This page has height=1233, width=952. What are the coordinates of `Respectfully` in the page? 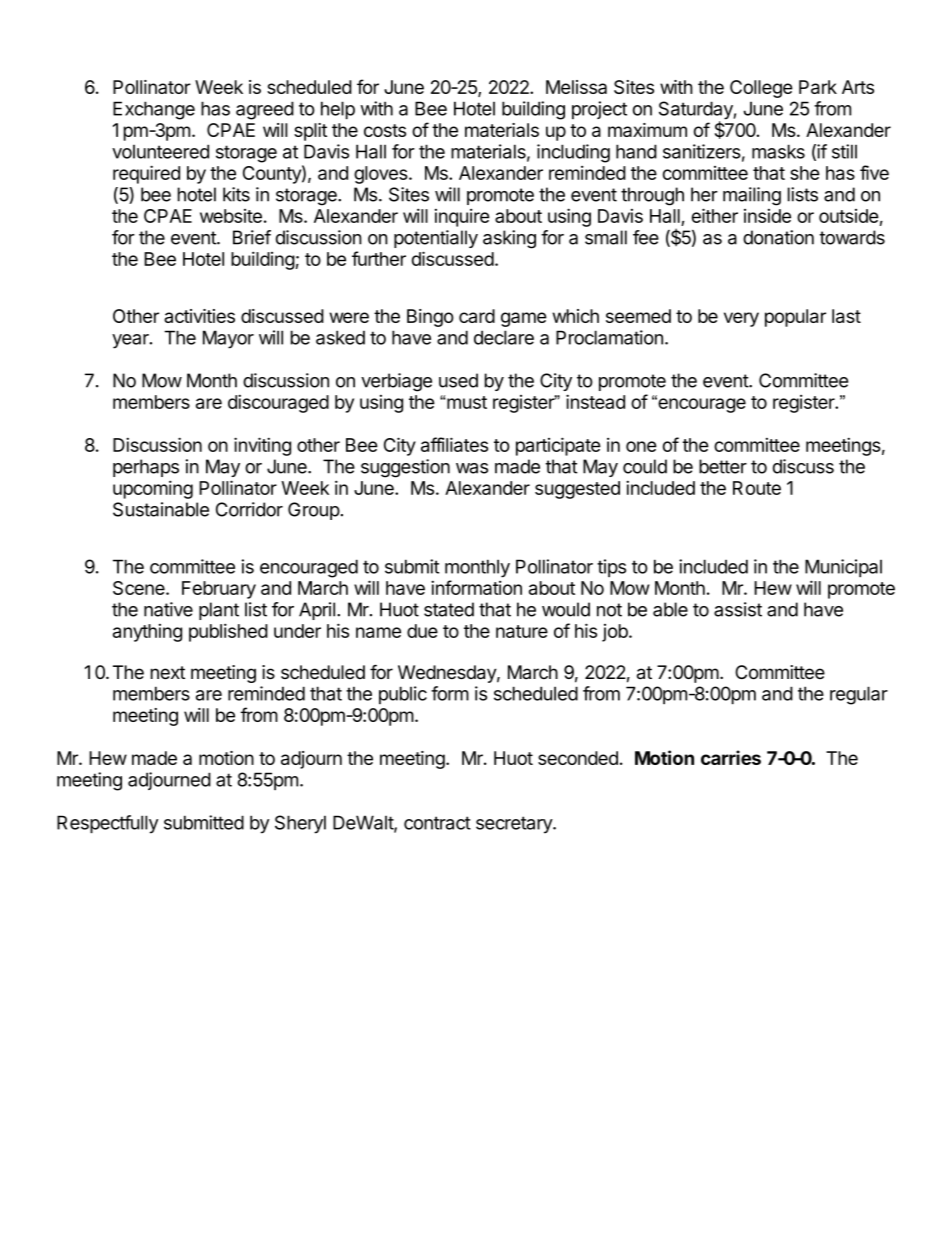 It's located at (107, 824).
